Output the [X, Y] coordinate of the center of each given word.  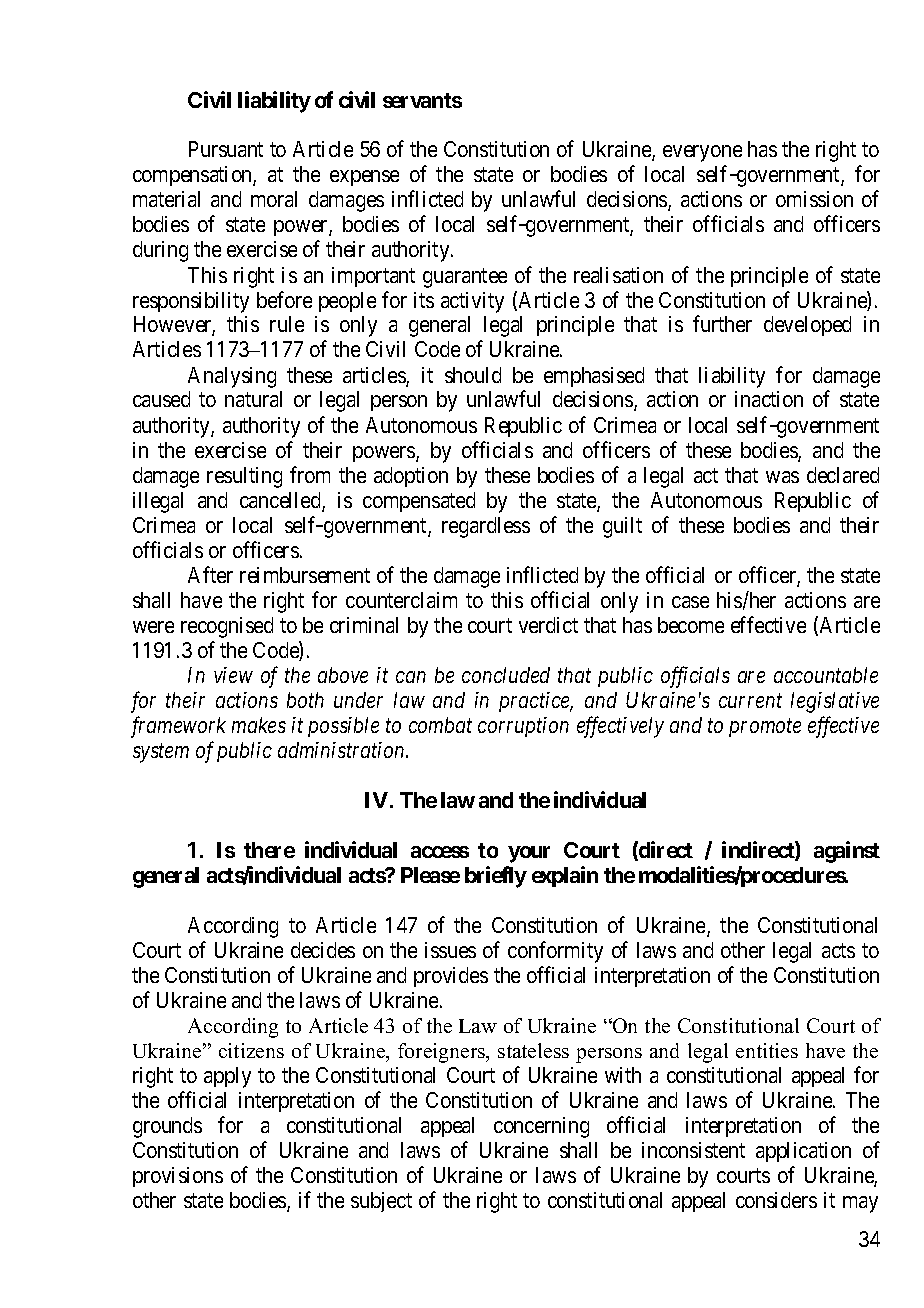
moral [274, 199]
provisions [178, 1177]
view [233, 675]
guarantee [465, 278]
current [750, 701]
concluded [506, 675]
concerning [541, 1127]
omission [814, 199]
